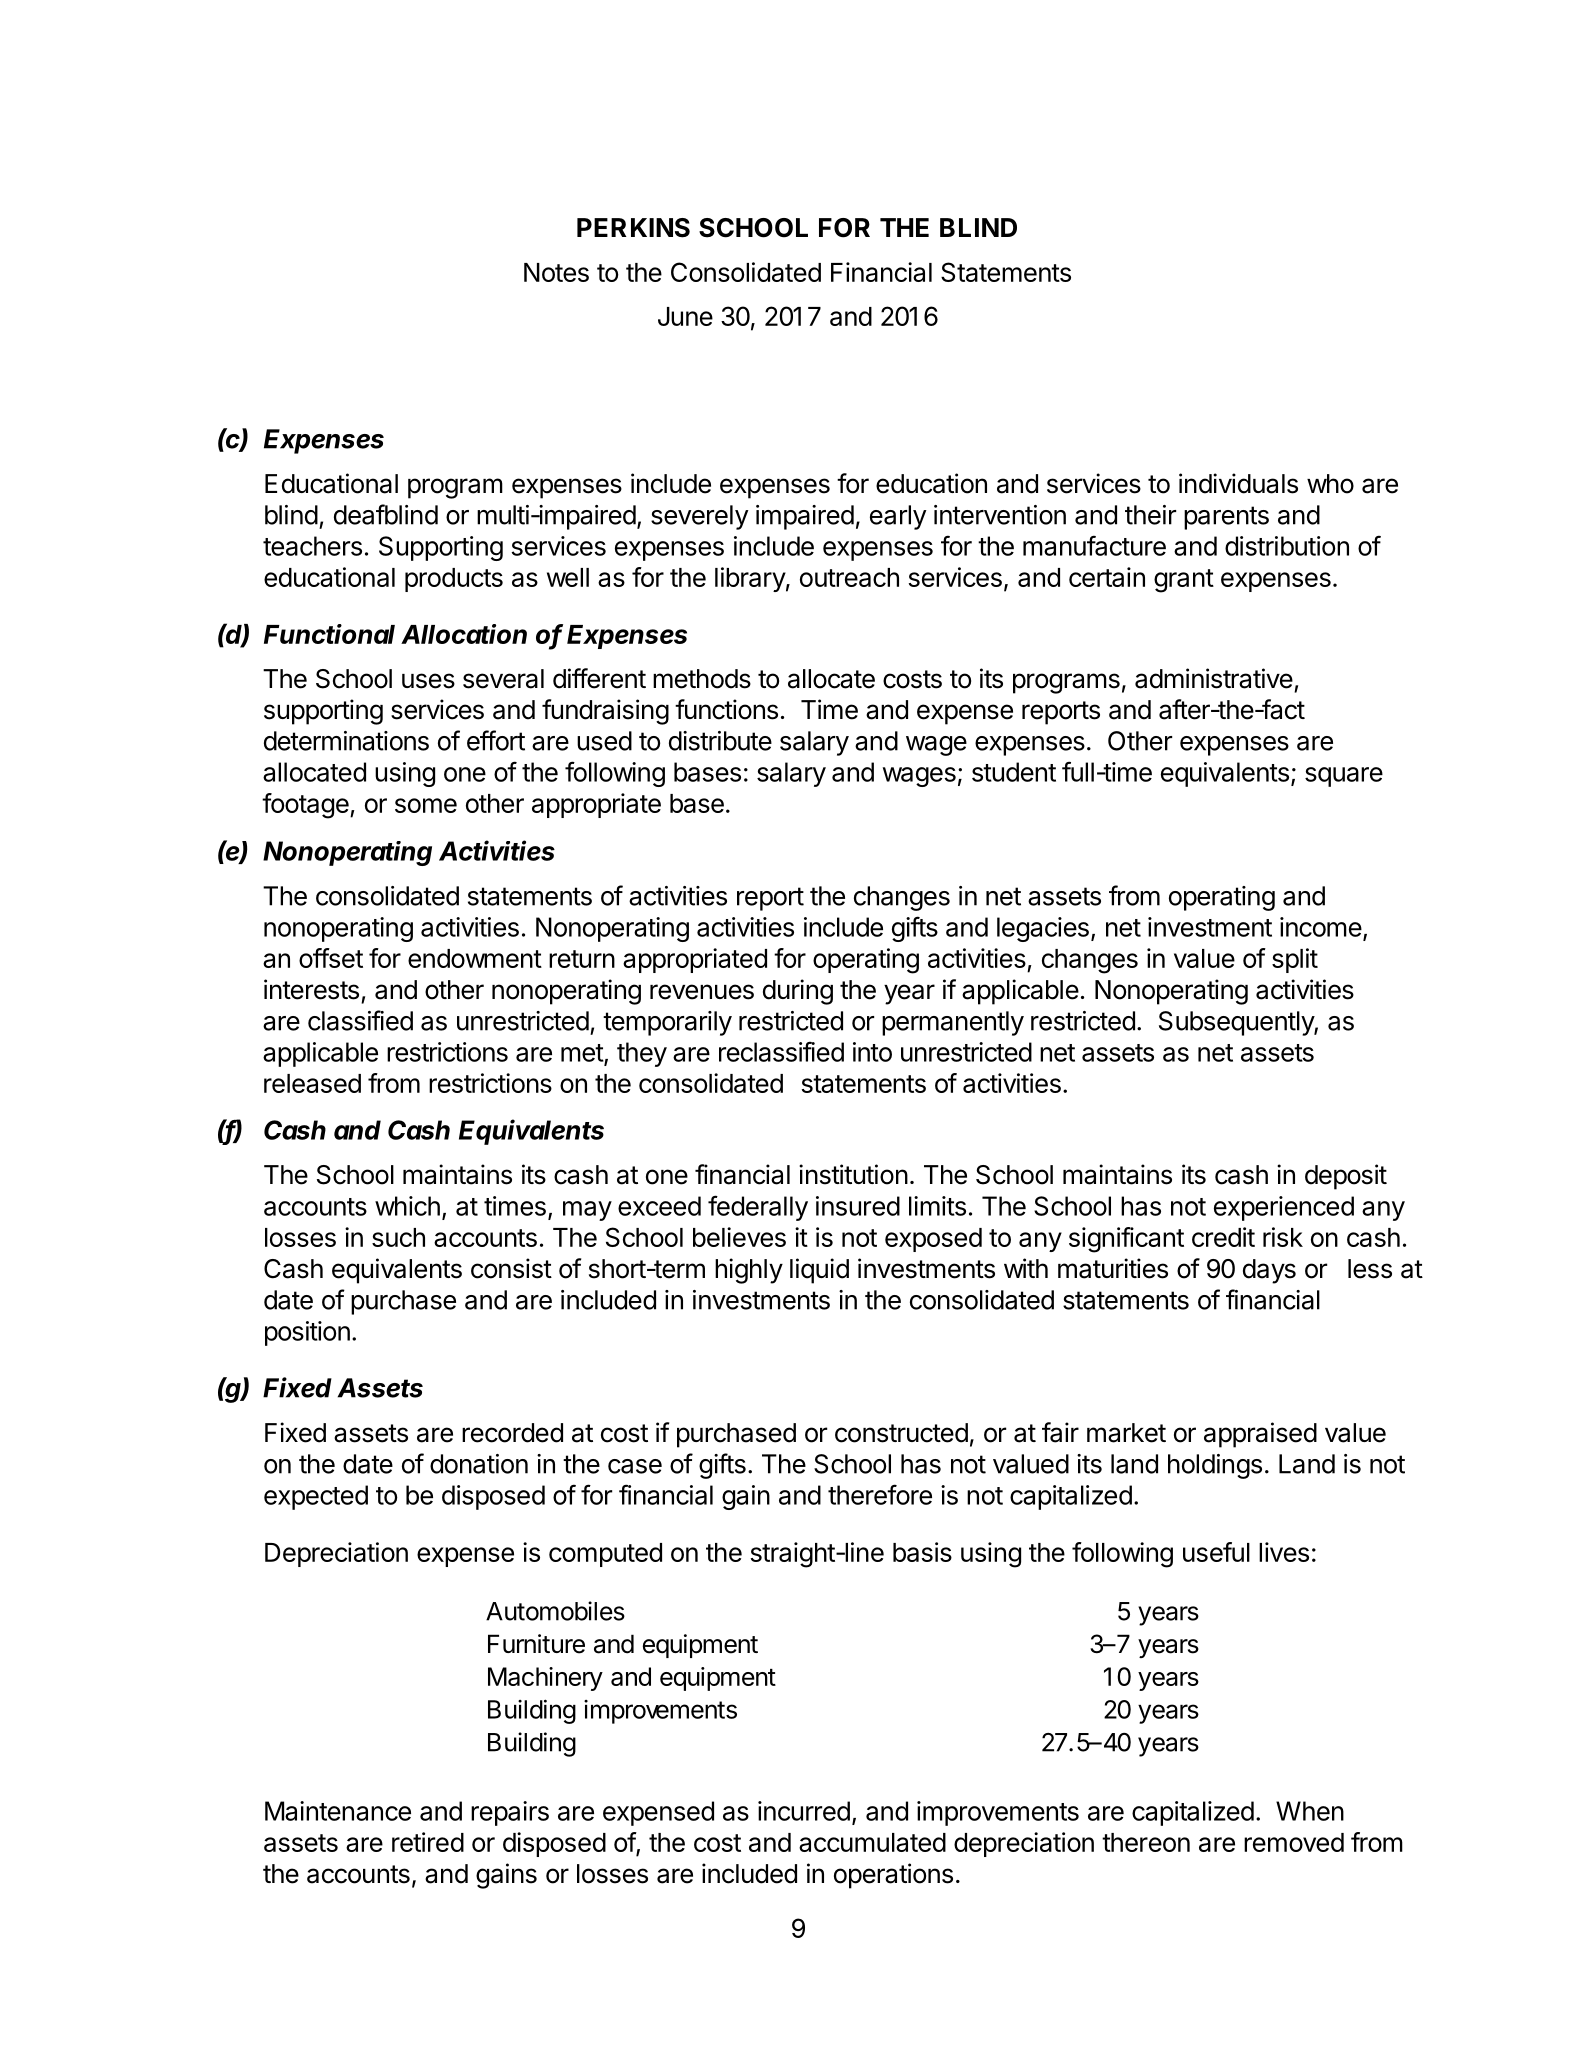 This document has height=2063, width=1594. What do you see at coordinates (428, 1842) in the document?
I see `retired` at bounding box center [428, 1842].
